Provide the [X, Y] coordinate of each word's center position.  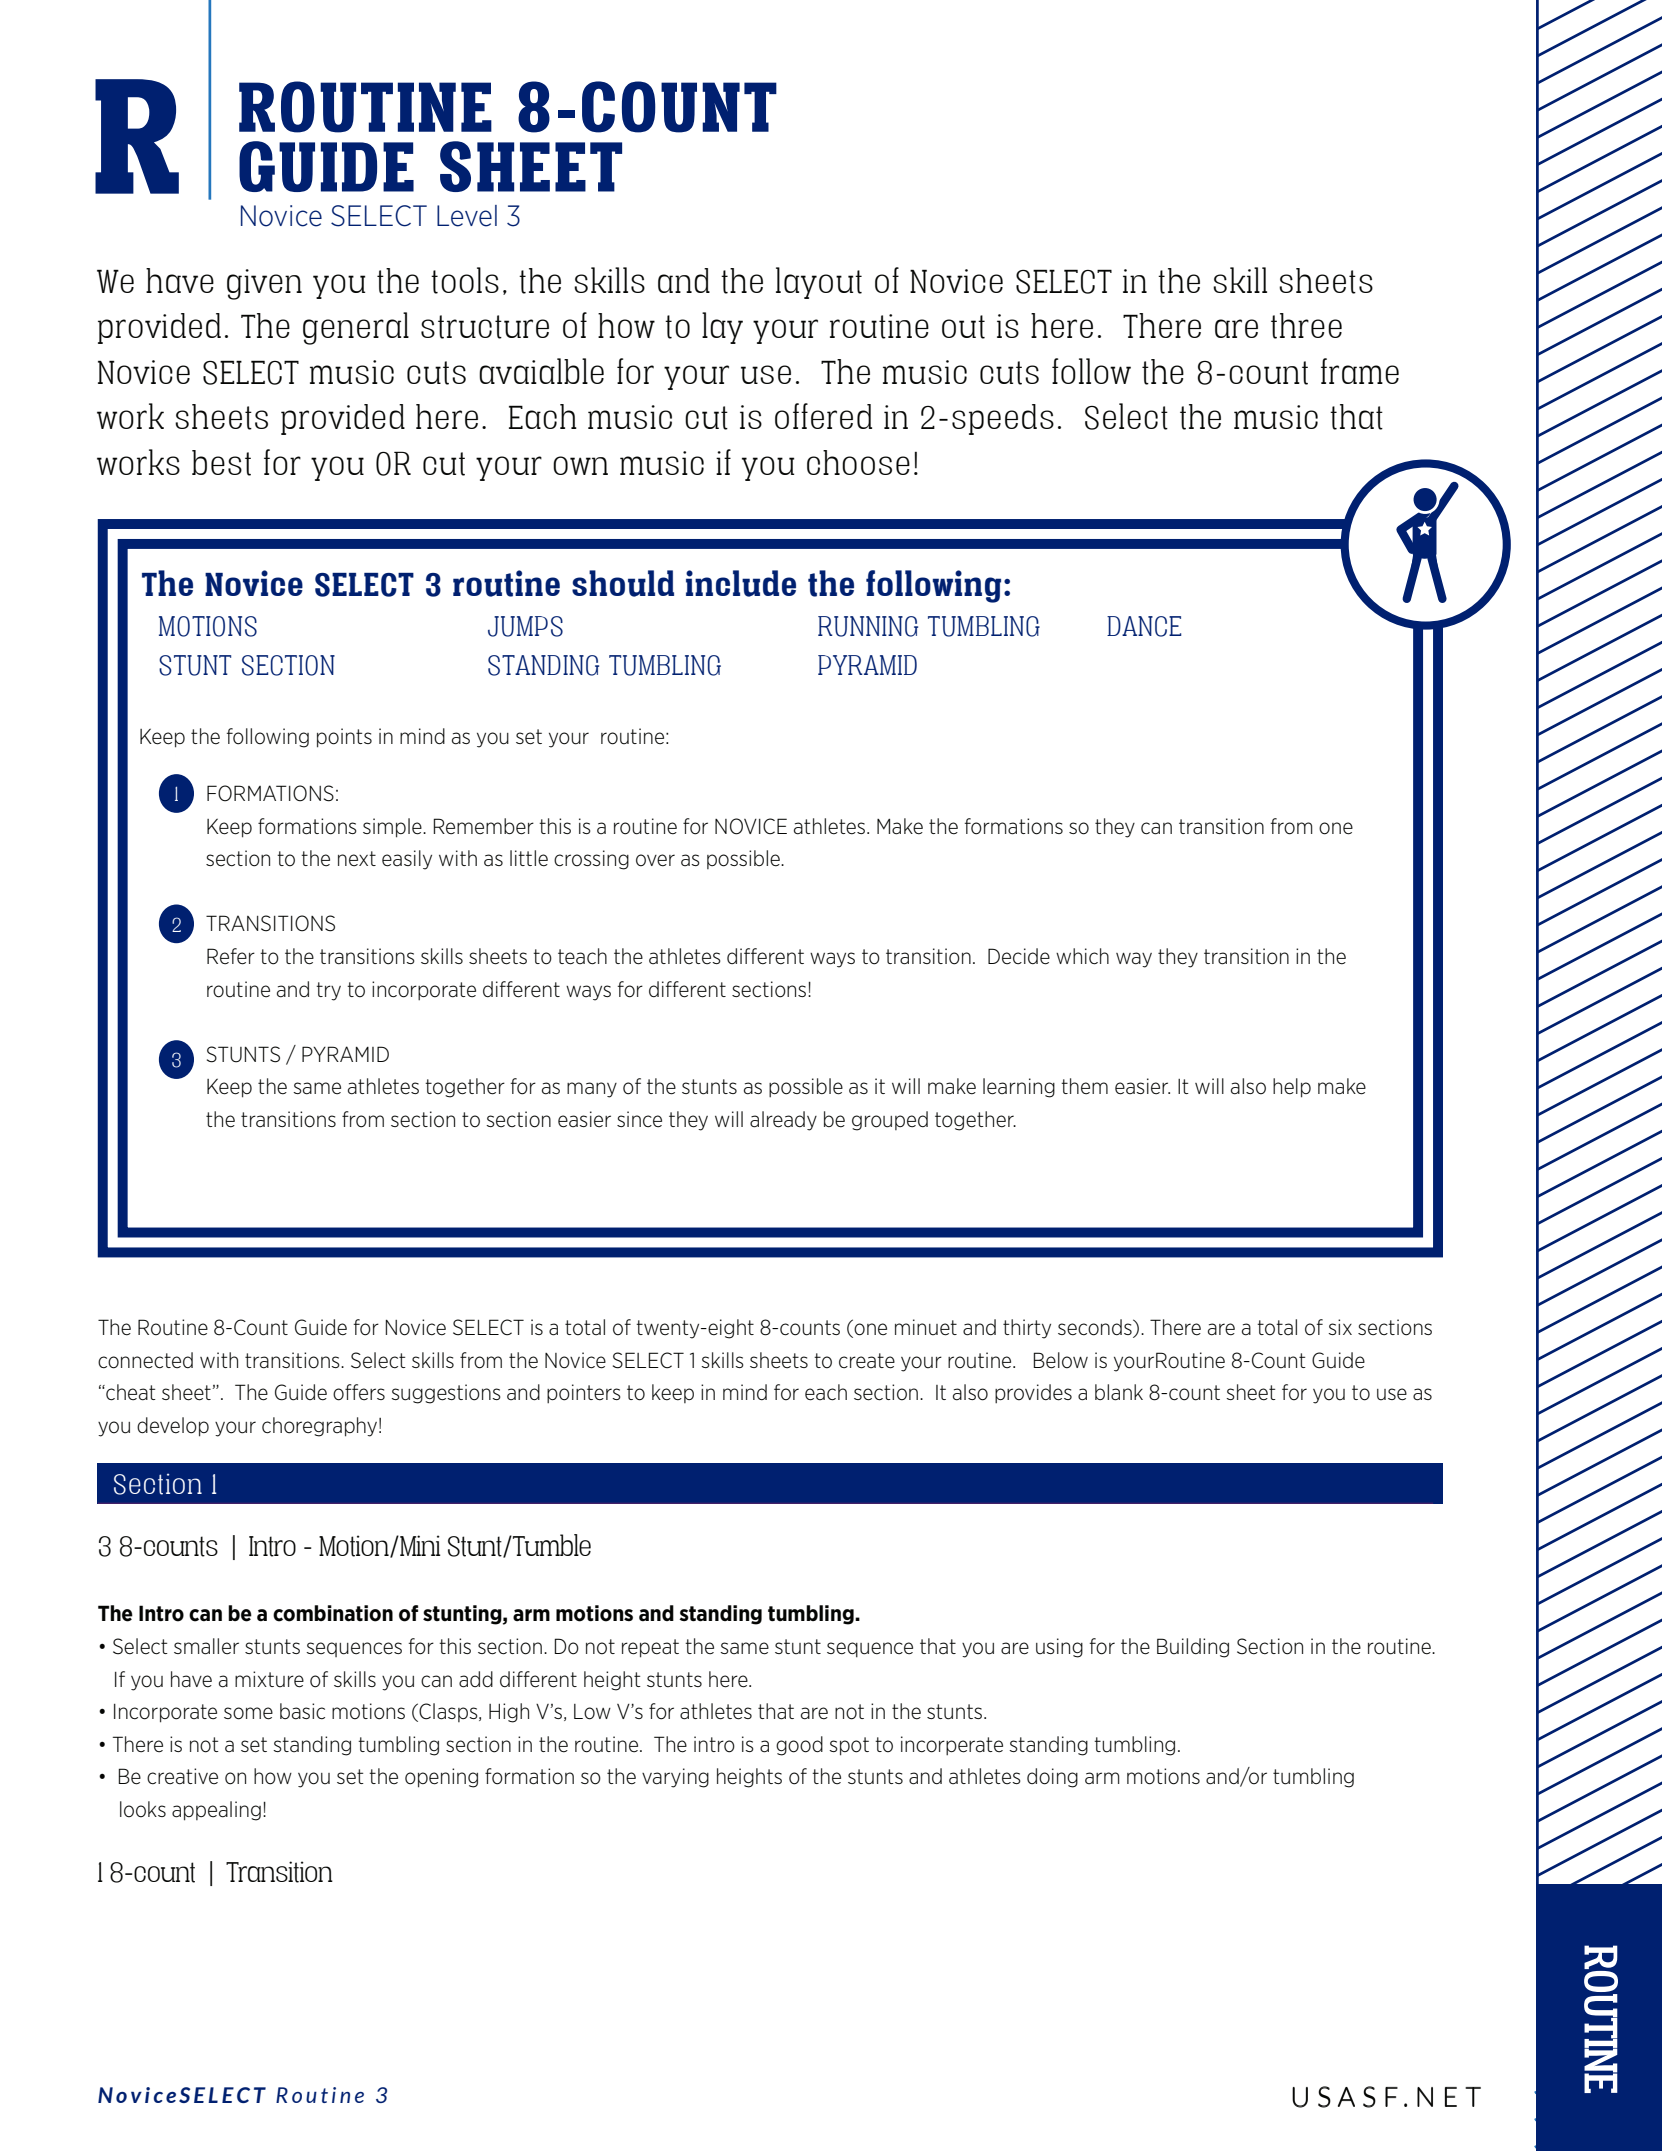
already [783, 1121]
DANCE [1144, 626]
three [1306, 326]
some [248, 1713]
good [799, 1746]
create [867, 1361]
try [328, 991]
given [264, 284]
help [1292, 1088]
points [344, 738]
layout [819, 283]
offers [359, 1392]
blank [1119, 1392]
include [741, 583]
